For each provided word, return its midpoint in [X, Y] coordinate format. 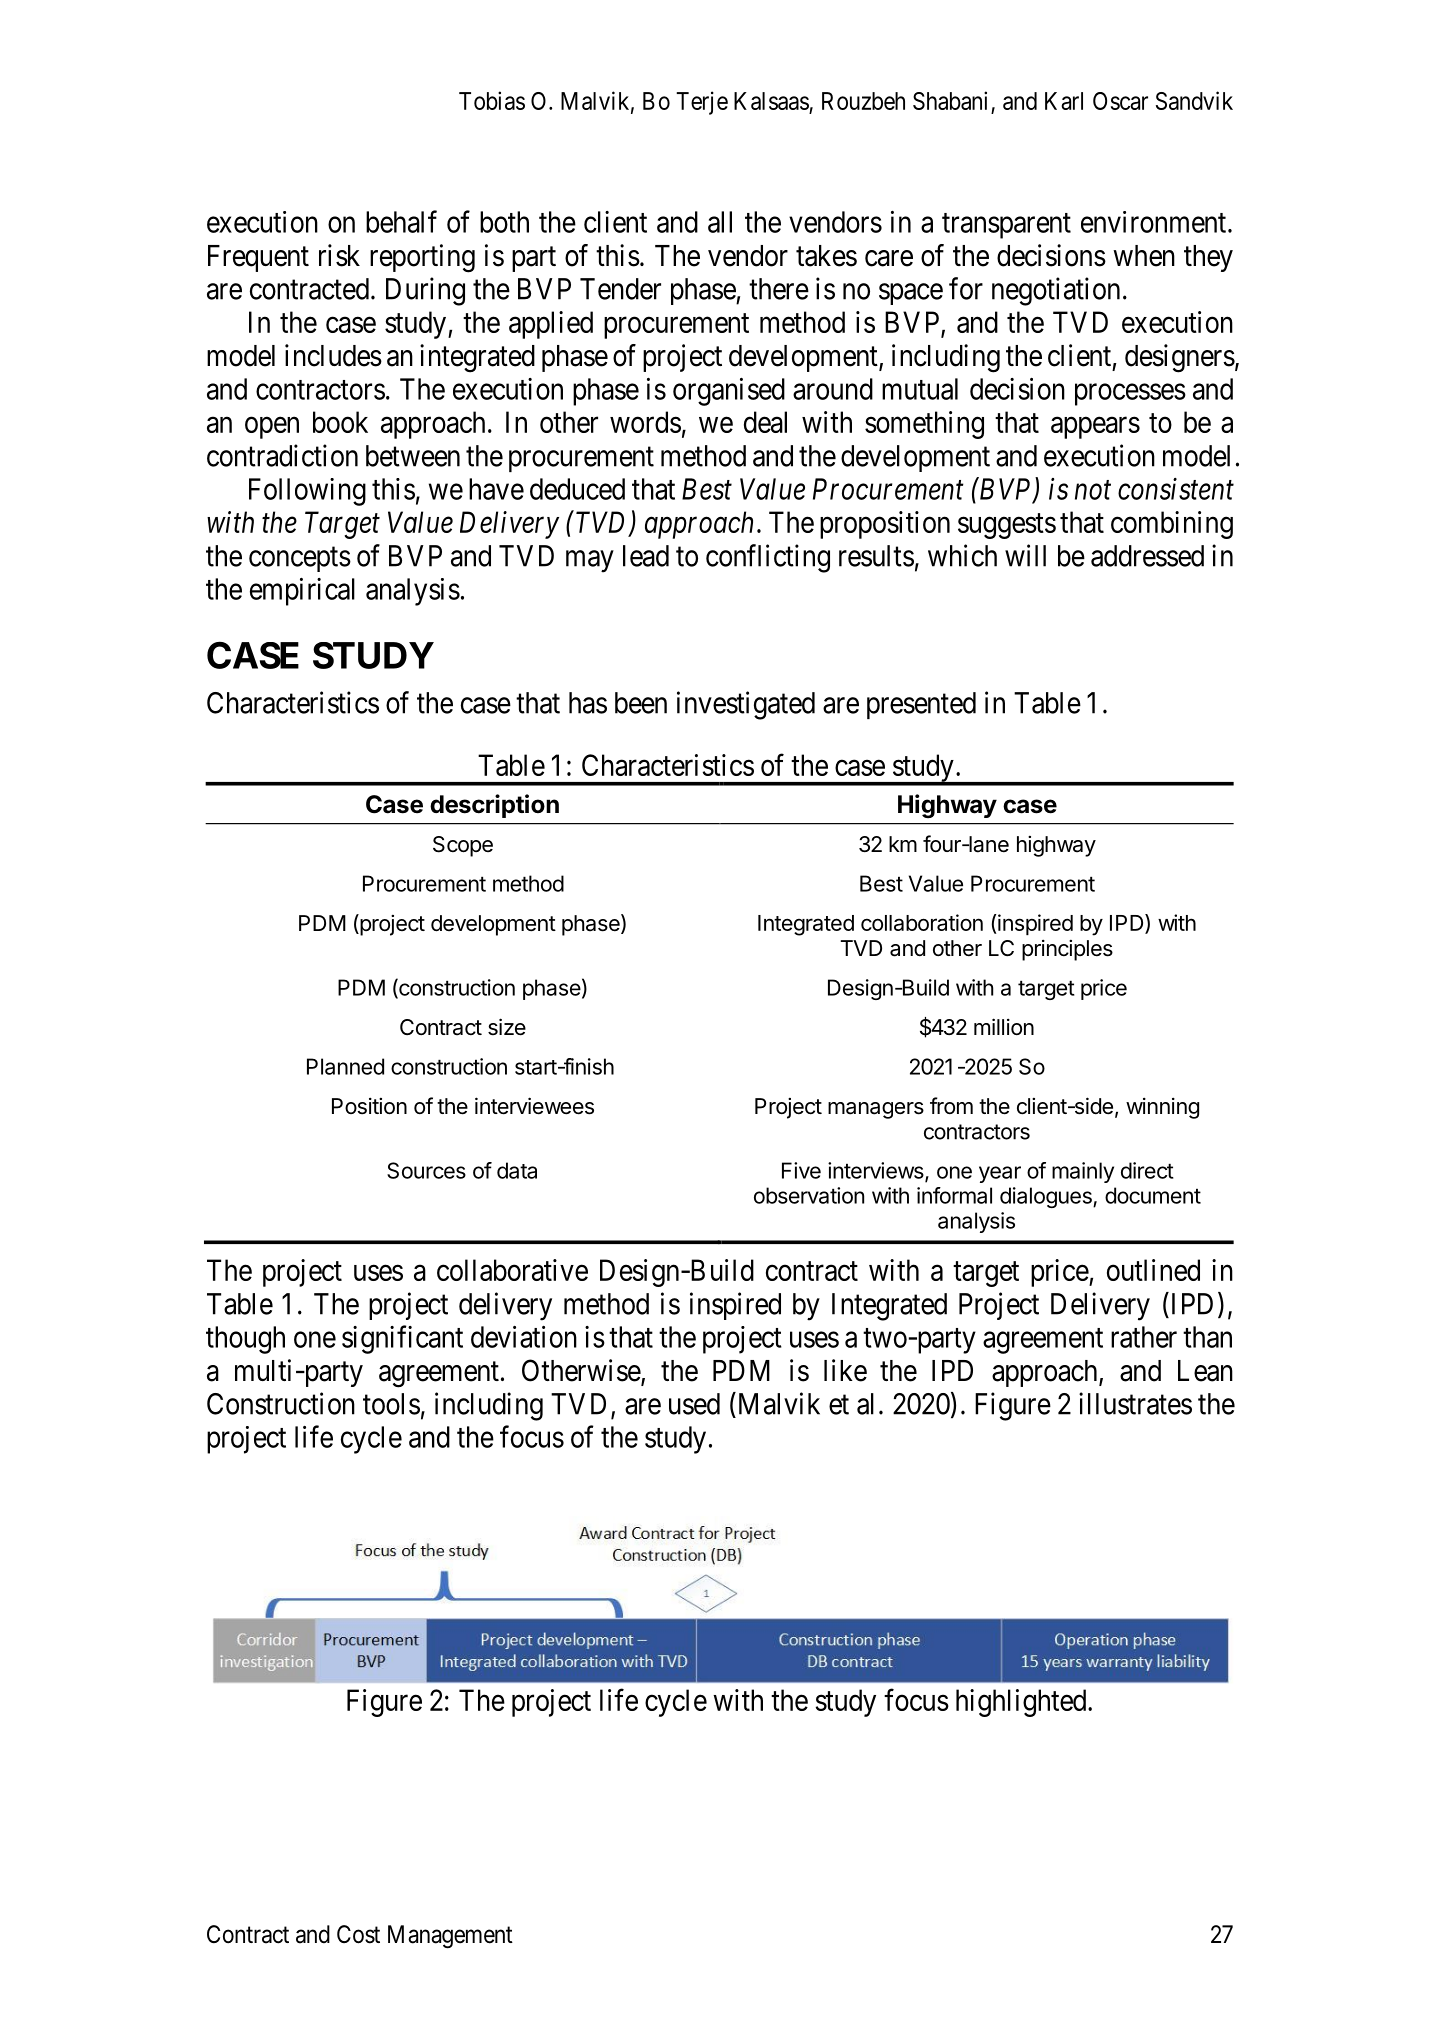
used [694, 1404]
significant [402, 1339]
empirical [302, 592]
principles [1067, 950]
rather [1144, 1337]
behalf [401, 221]
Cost [358, 1934]
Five [801, 1170]
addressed [1147, 556]
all [720, 222]
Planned [345, 1066]
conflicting [768, 558]
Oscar [1120, 101]
